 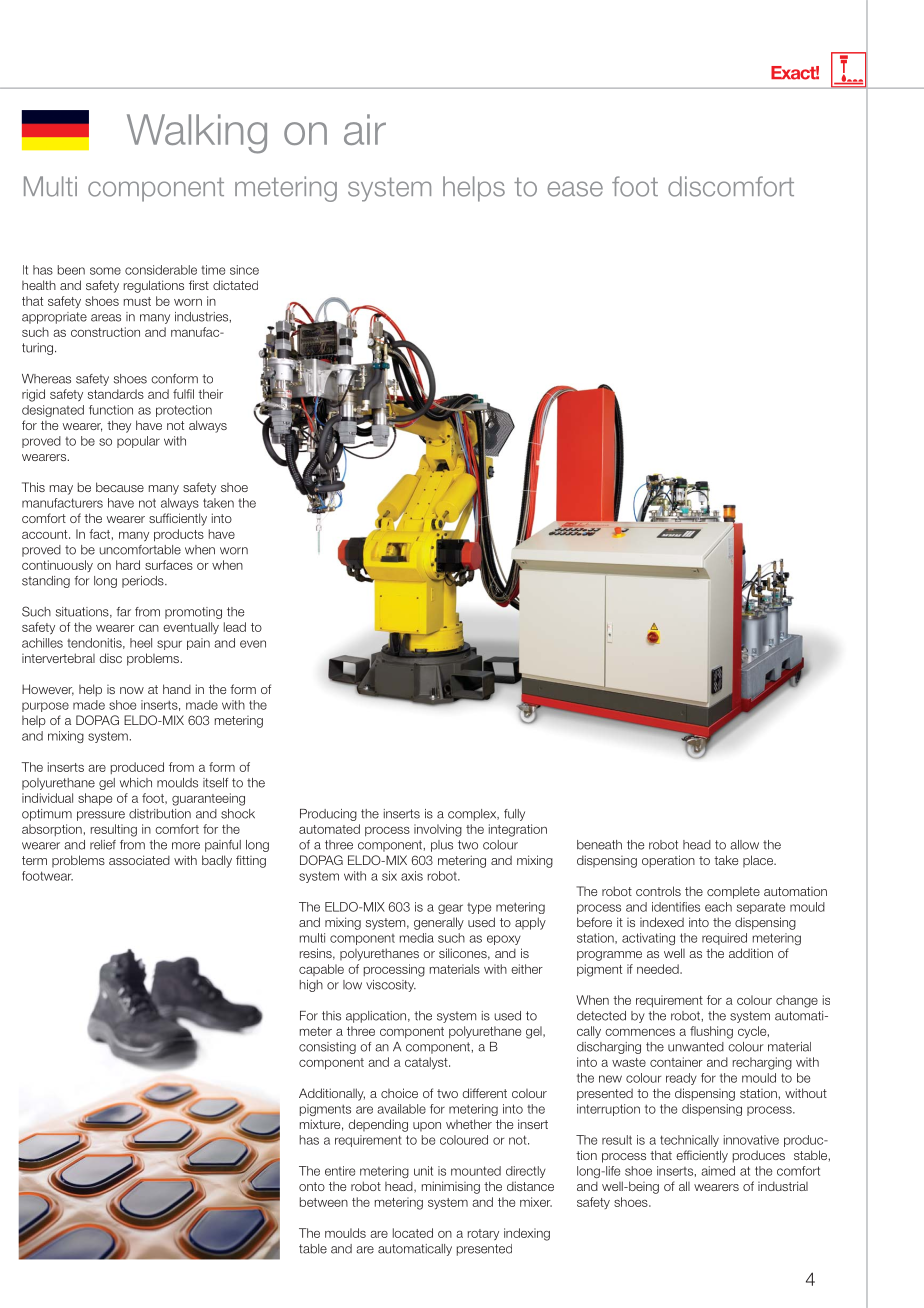 What do you see at coordinates (132, 690) in the image?
I see `now` at bounding box center [132, 690].
